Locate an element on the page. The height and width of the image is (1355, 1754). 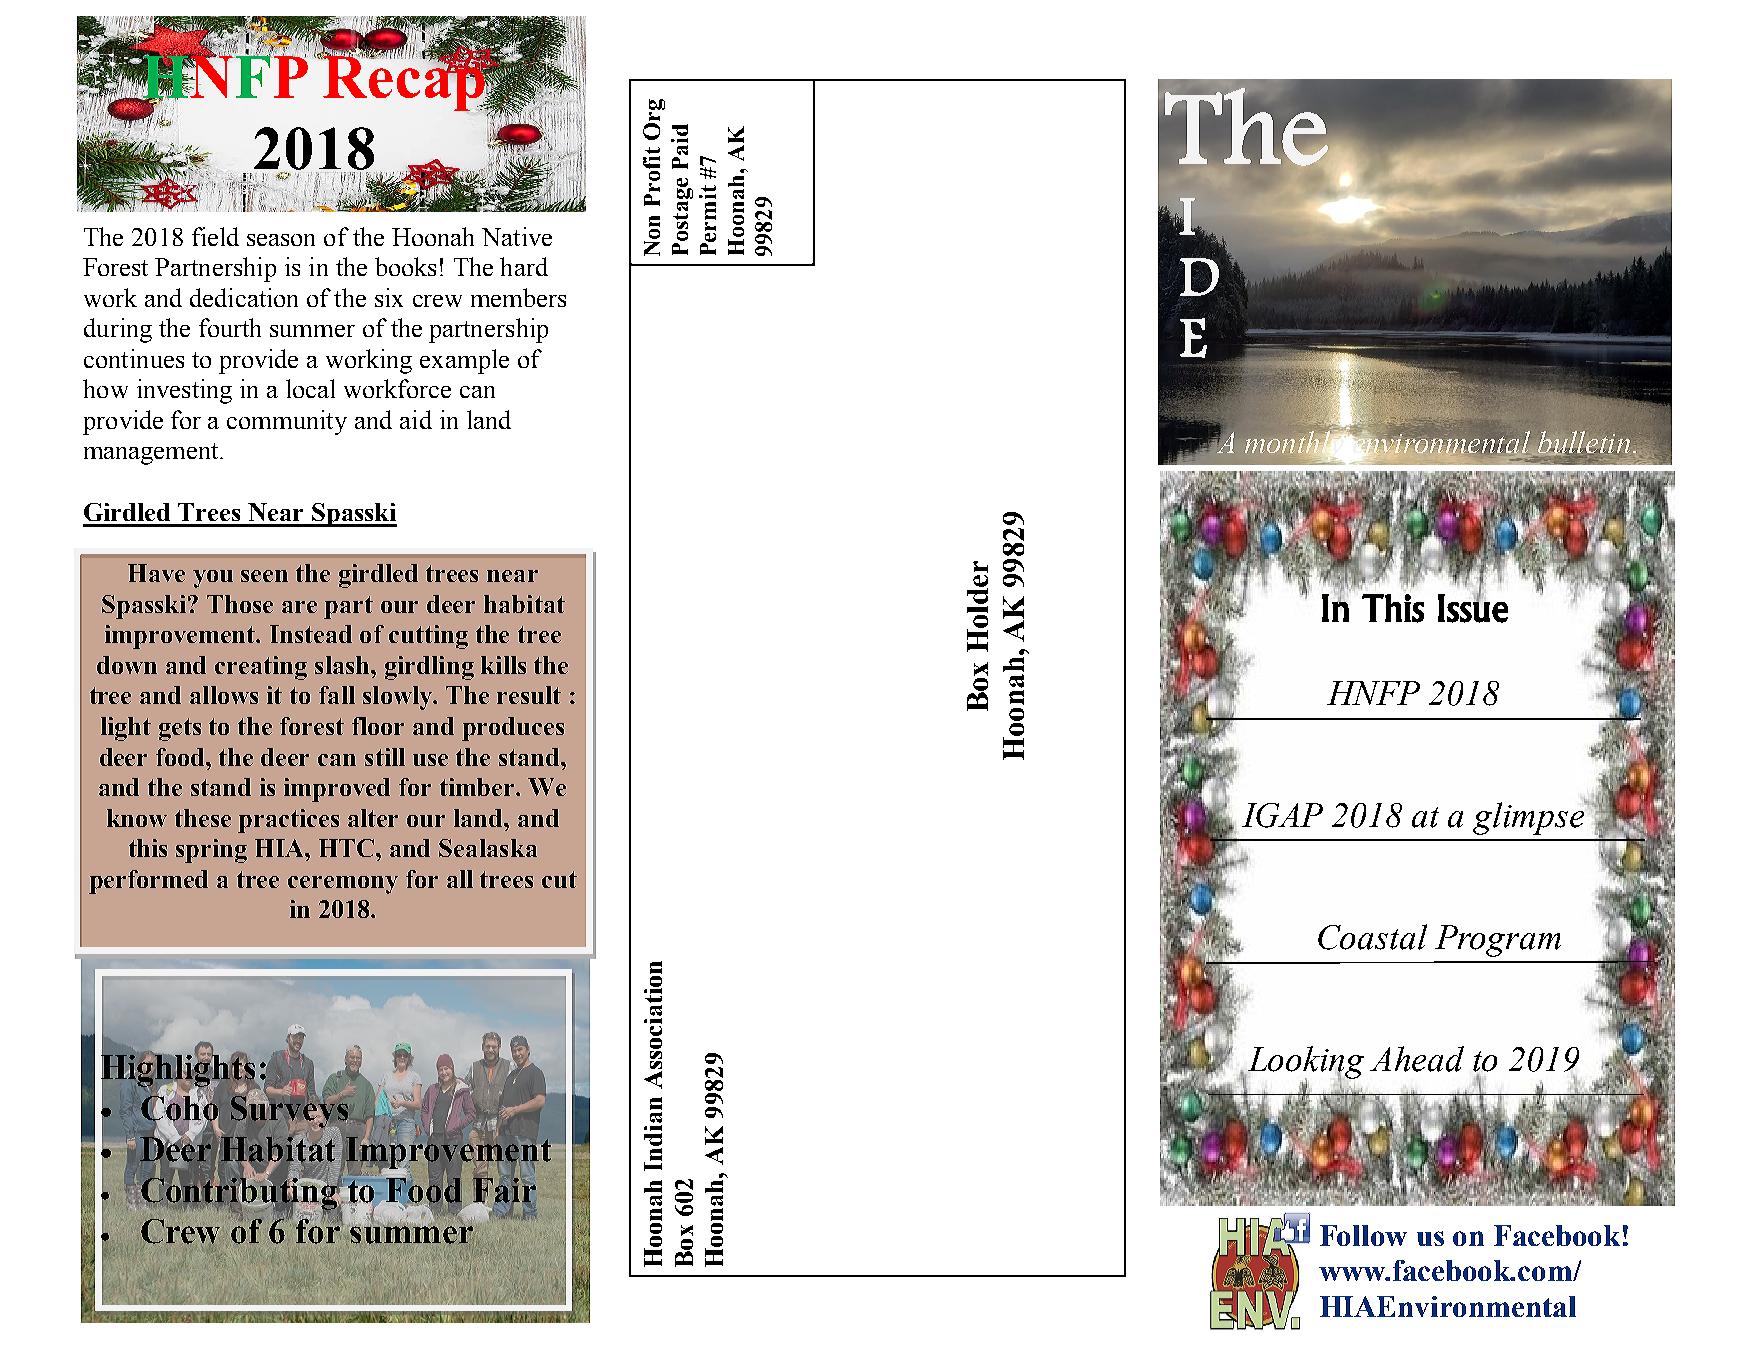
hard is located at coordinates (524, 266).
